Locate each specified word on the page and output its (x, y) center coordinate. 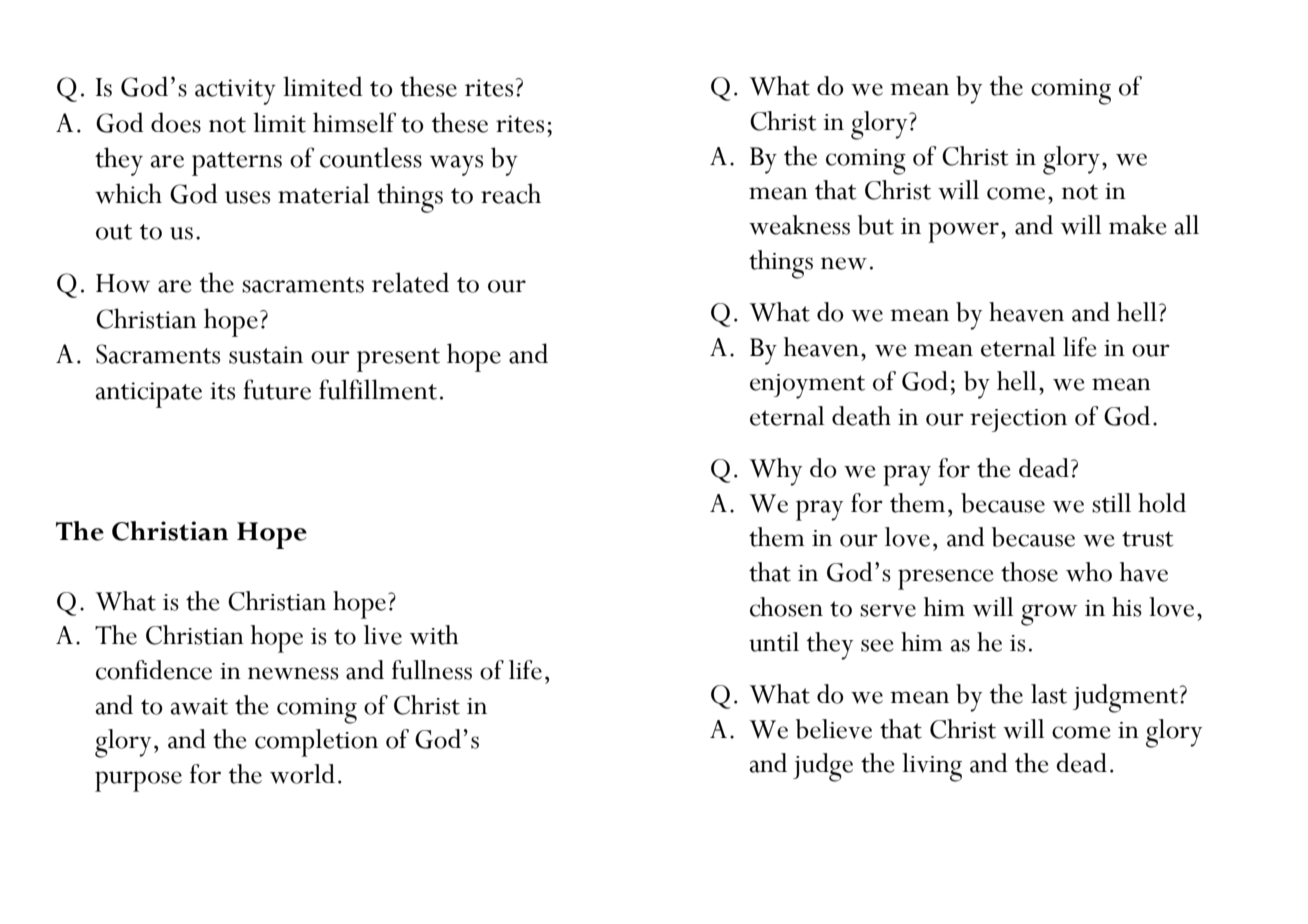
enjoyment (807, 386)
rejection (1018, 420)
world (302, 774)
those (1029, 572)
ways (456, 165)
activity (235, 92)
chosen (786, 607)
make (1137, 225)
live (383, 635)
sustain (266, 355)
